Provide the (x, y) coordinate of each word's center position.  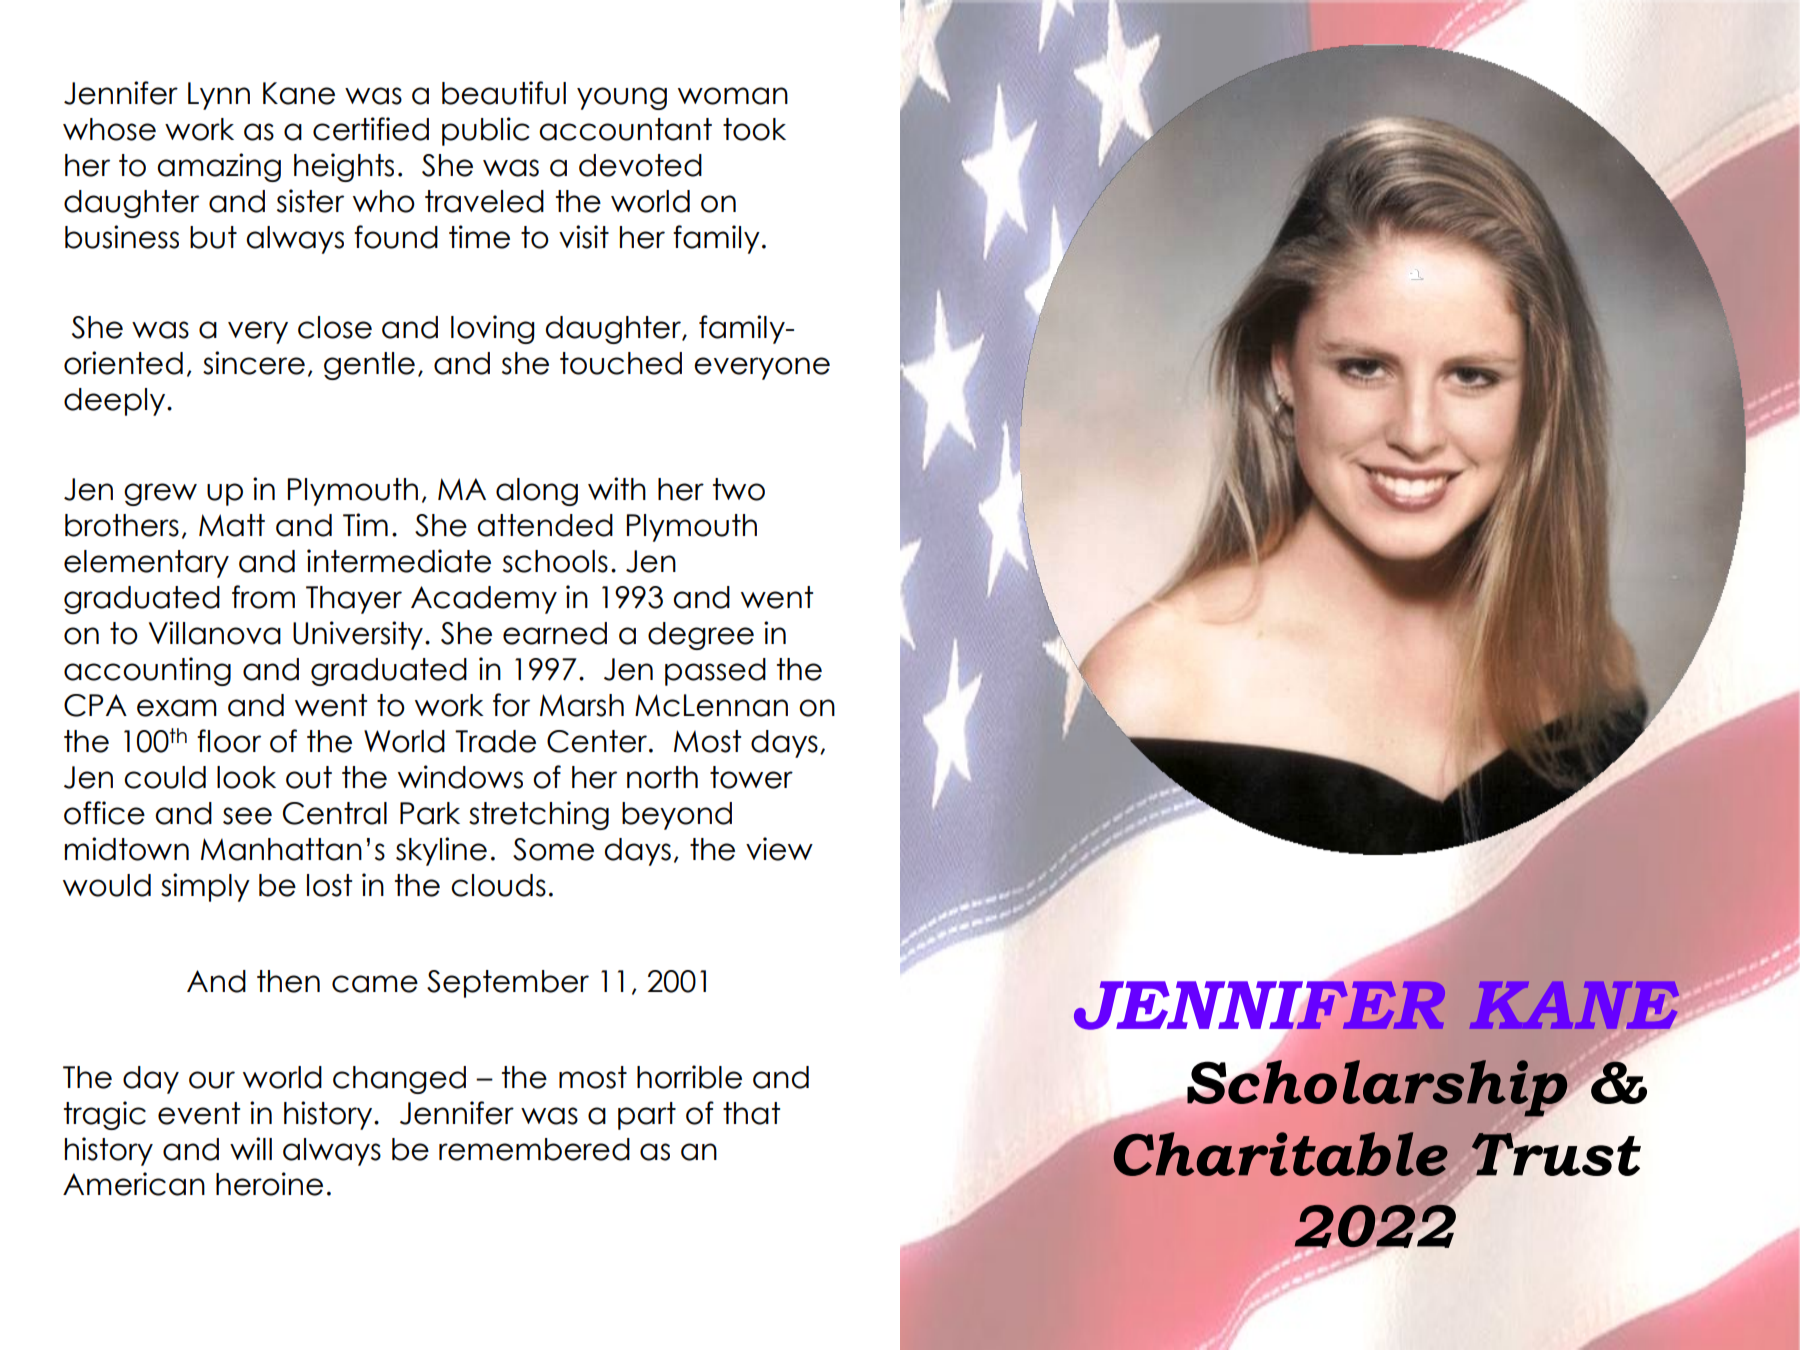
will (251, 1148)
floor (229, 741)
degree (701, 636)
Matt (232, 525)
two (739, 489)
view (779, 849)
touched (621, 363)
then (288, 981)
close (335, 327)
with (617, 488)
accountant (625, 129)
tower (751, 777)
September (508, 984)
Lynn (219, 96)
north (662, 777)
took (754, 129)
